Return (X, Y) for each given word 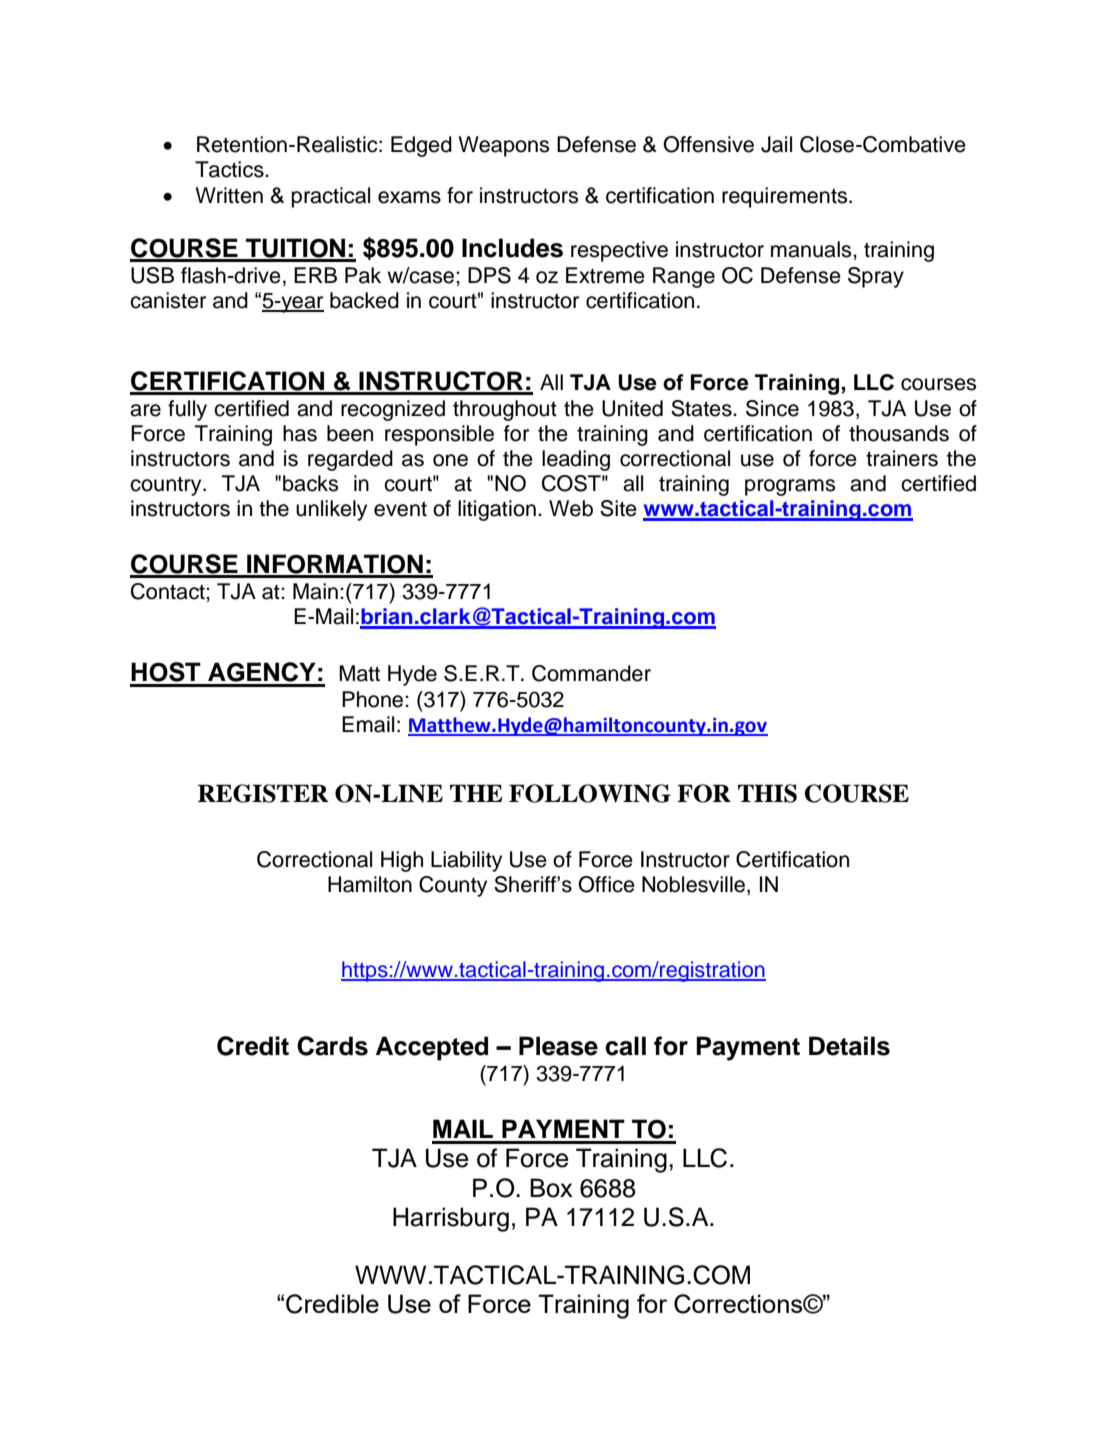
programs (790, 487)
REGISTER (263, 793)
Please (558, 1046)
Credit (253, 1046)
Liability (466, 861)
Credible (332, 1304)
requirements (786, 197)
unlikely (331, 510)
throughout (505, 410)
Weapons (503, 146)
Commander (591, 673)
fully (187, 410)
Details (849, 1046)
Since (772, 408)
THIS (767, 793)
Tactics (230, 169)
